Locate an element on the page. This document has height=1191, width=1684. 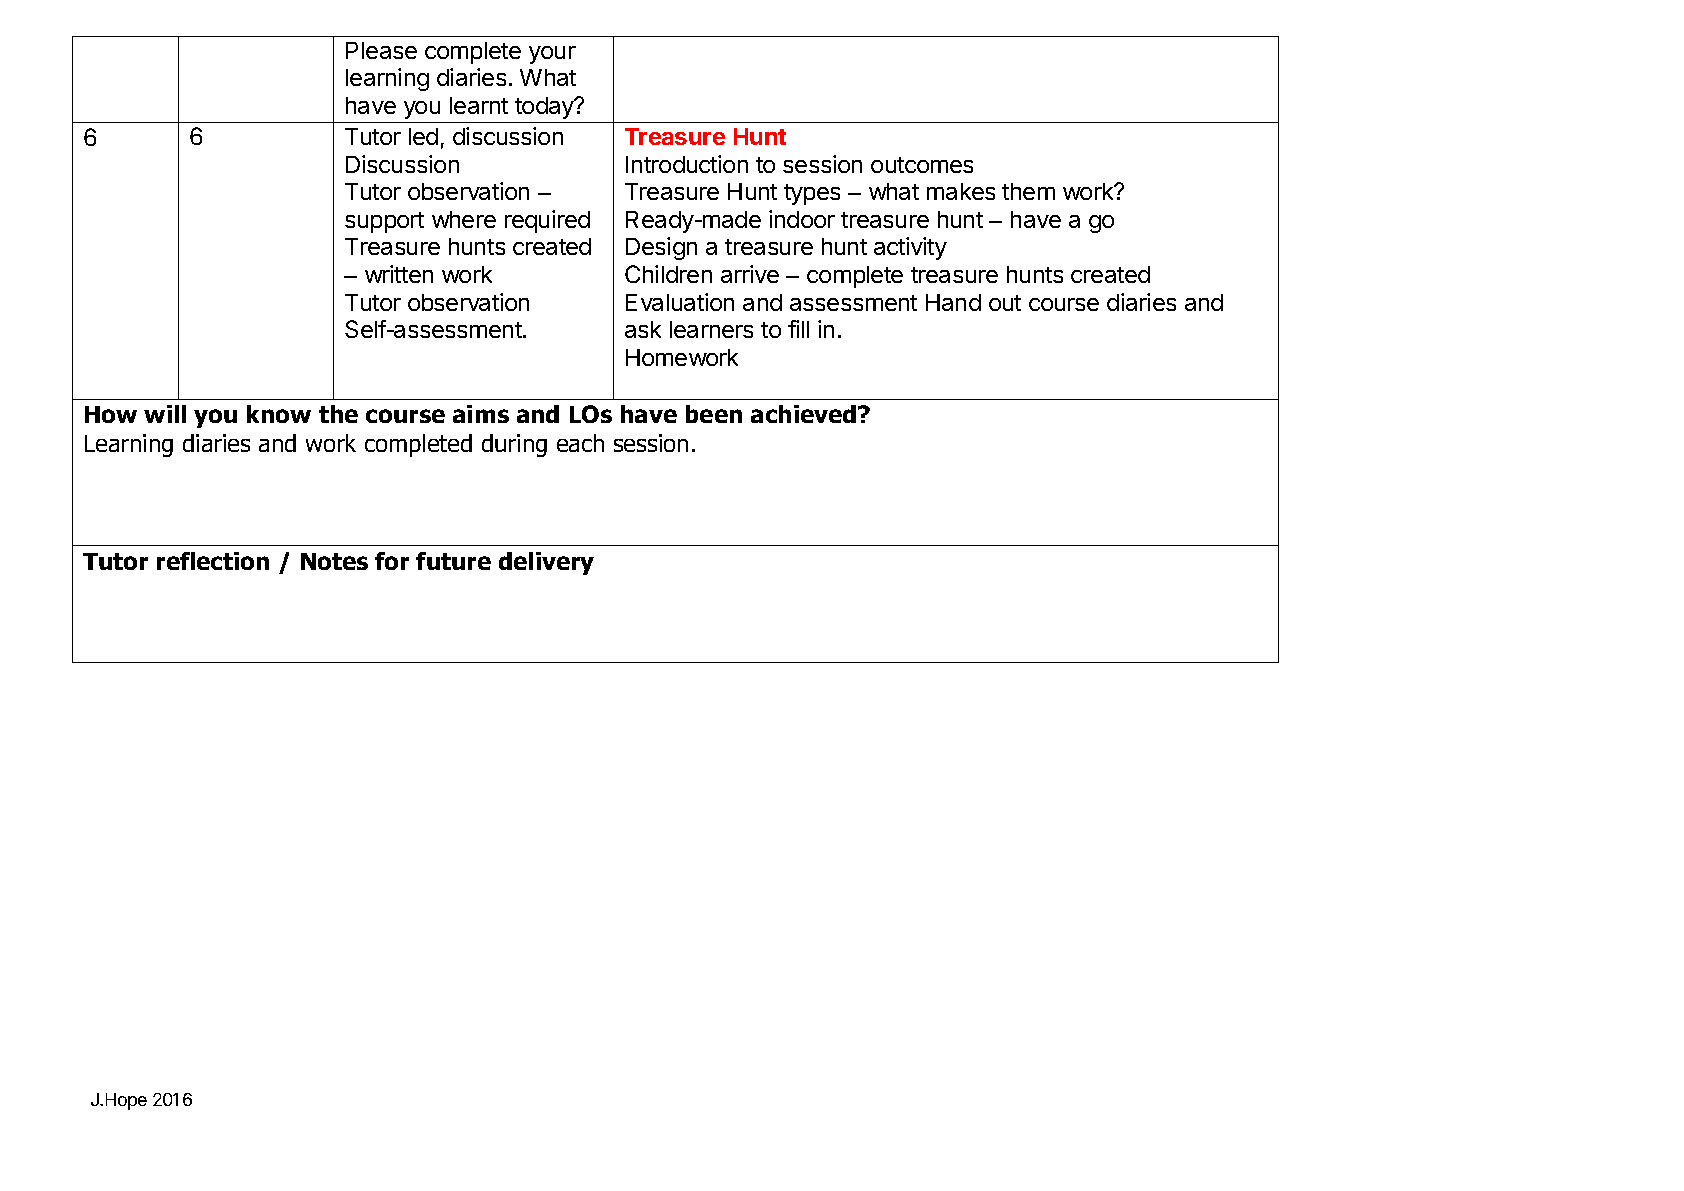
your is located at coordinates (552, 55).
